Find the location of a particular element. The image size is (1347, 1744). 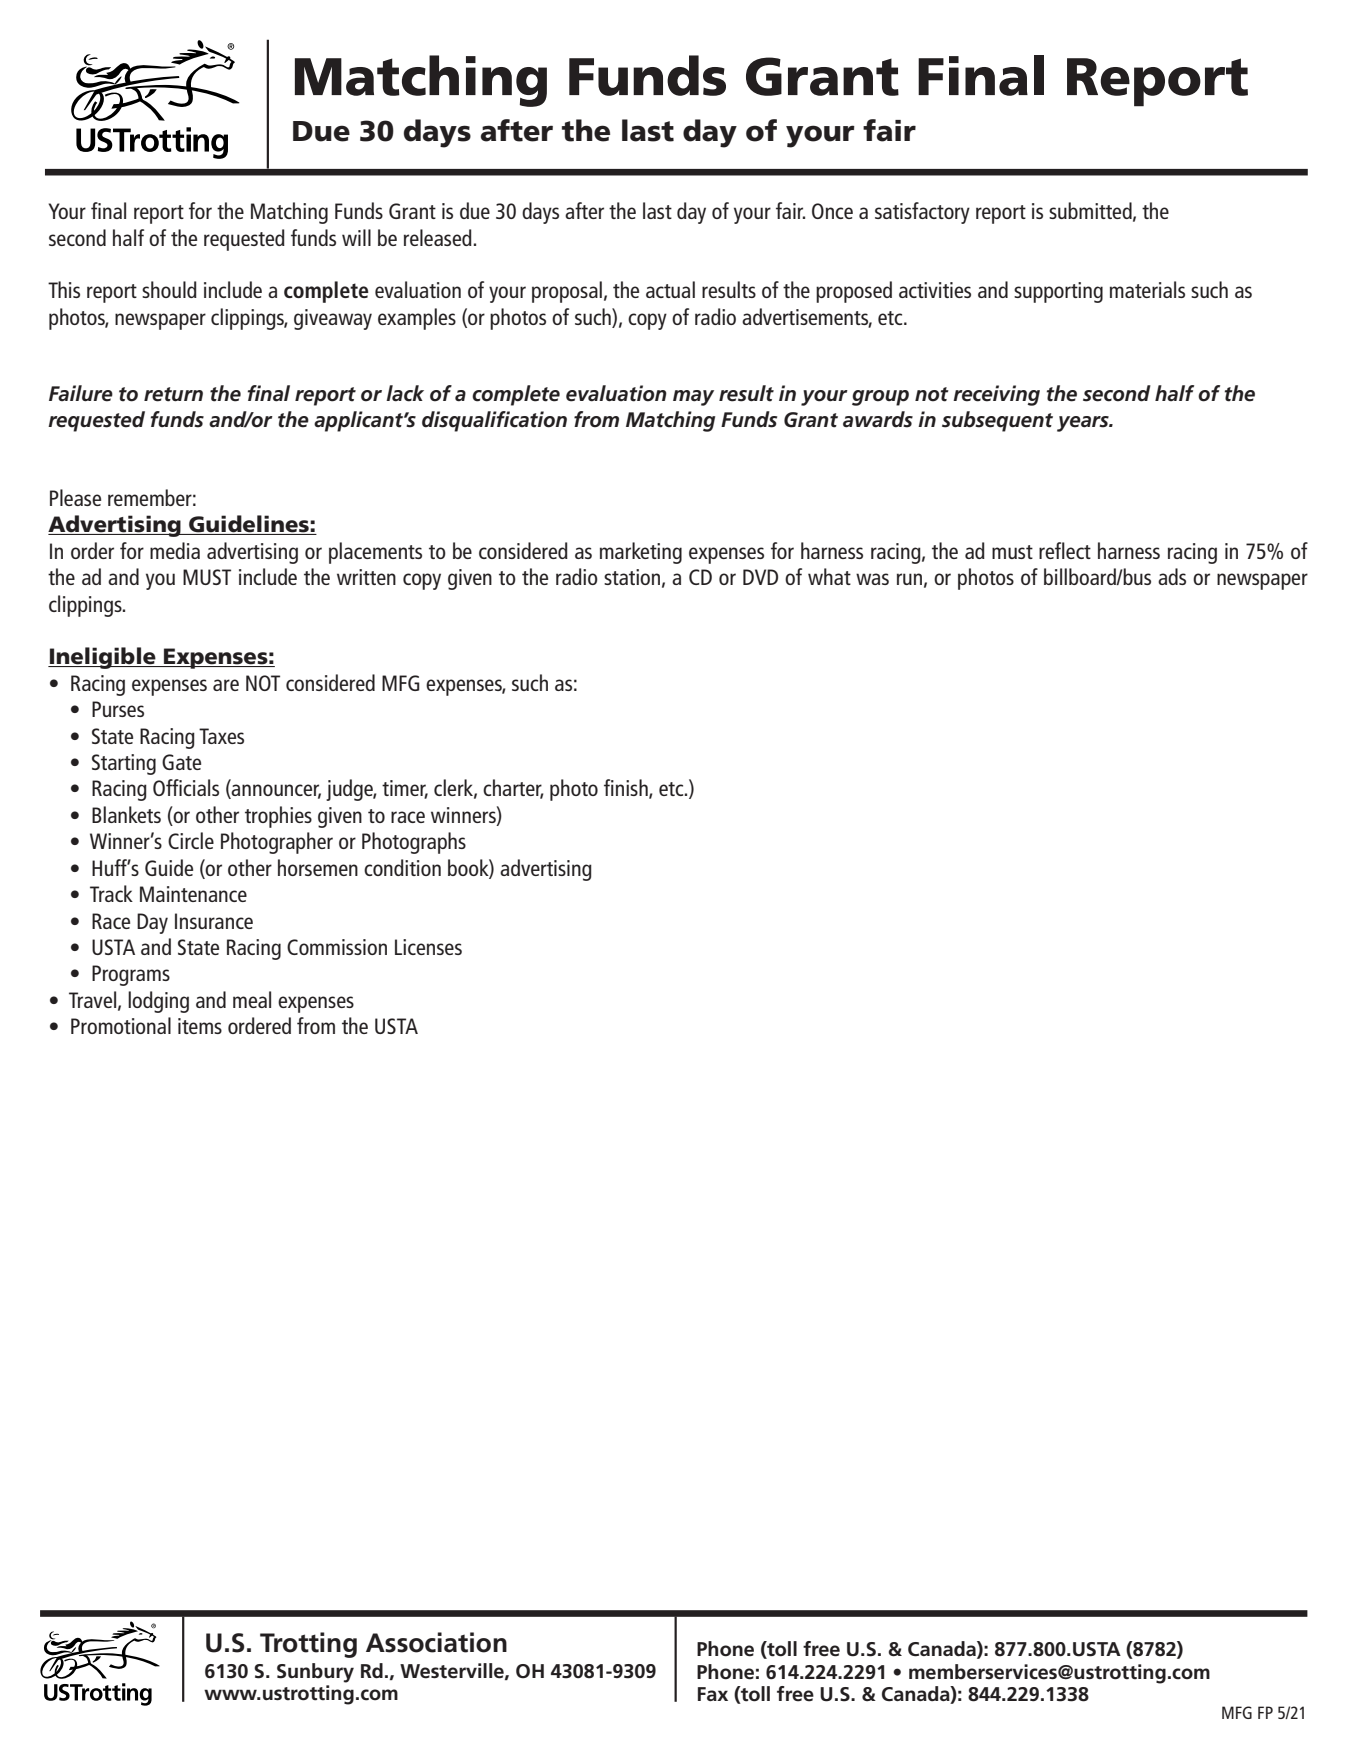

marketing is located at coordinates (641, 553).
